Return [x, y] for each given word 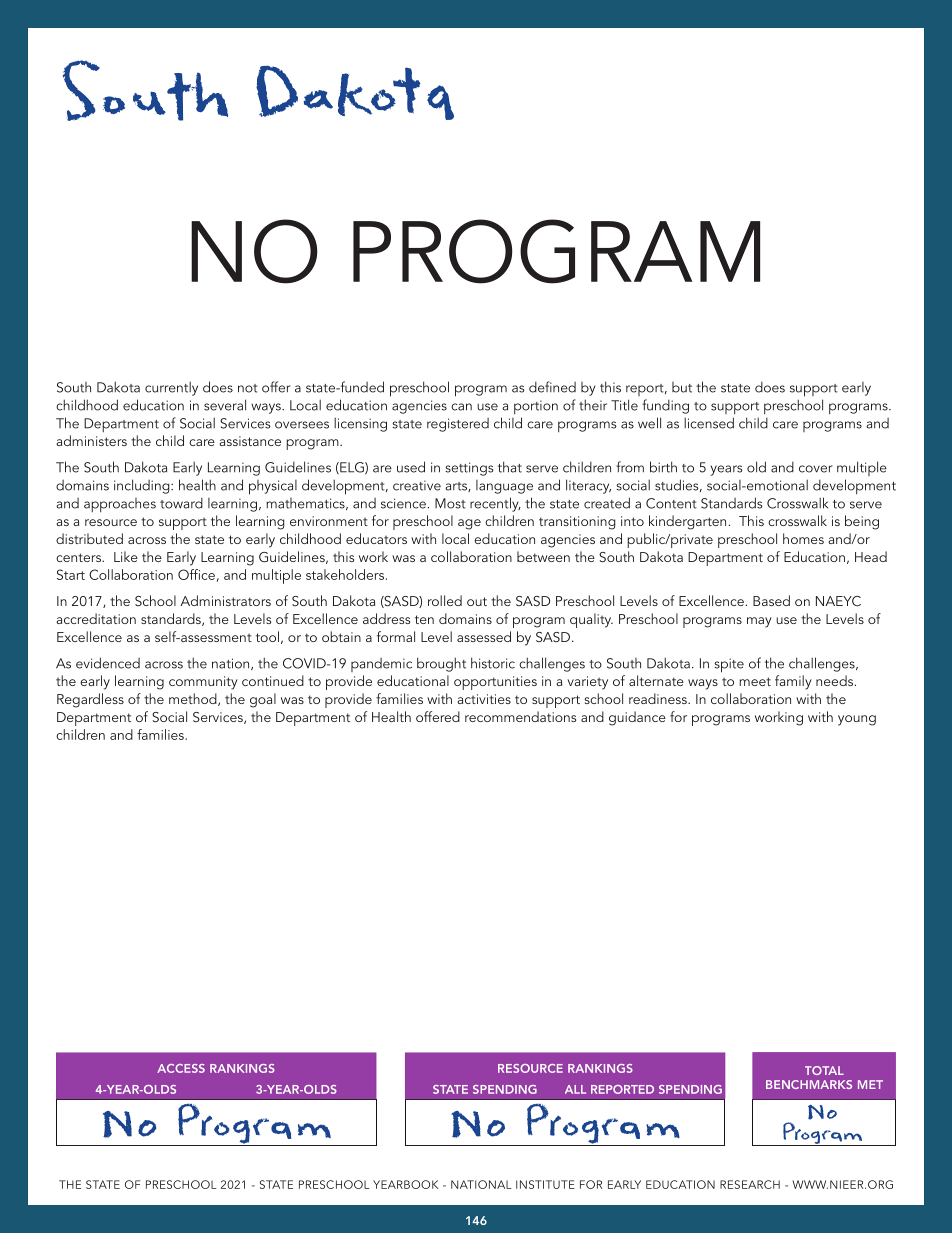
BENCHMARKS [809, 1084]
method [194, 699]
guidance [637, 718]
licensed [709, 423]
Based [771, 600]
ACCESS [181, 1068]
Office [196, 574]
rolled [445, 600]
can [461, 407]
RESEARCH [750, 1184]
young [857, 720]
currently [171, 388]
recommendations [520, 716]
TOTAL [824, 1070]
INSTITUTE [545, 1184]
